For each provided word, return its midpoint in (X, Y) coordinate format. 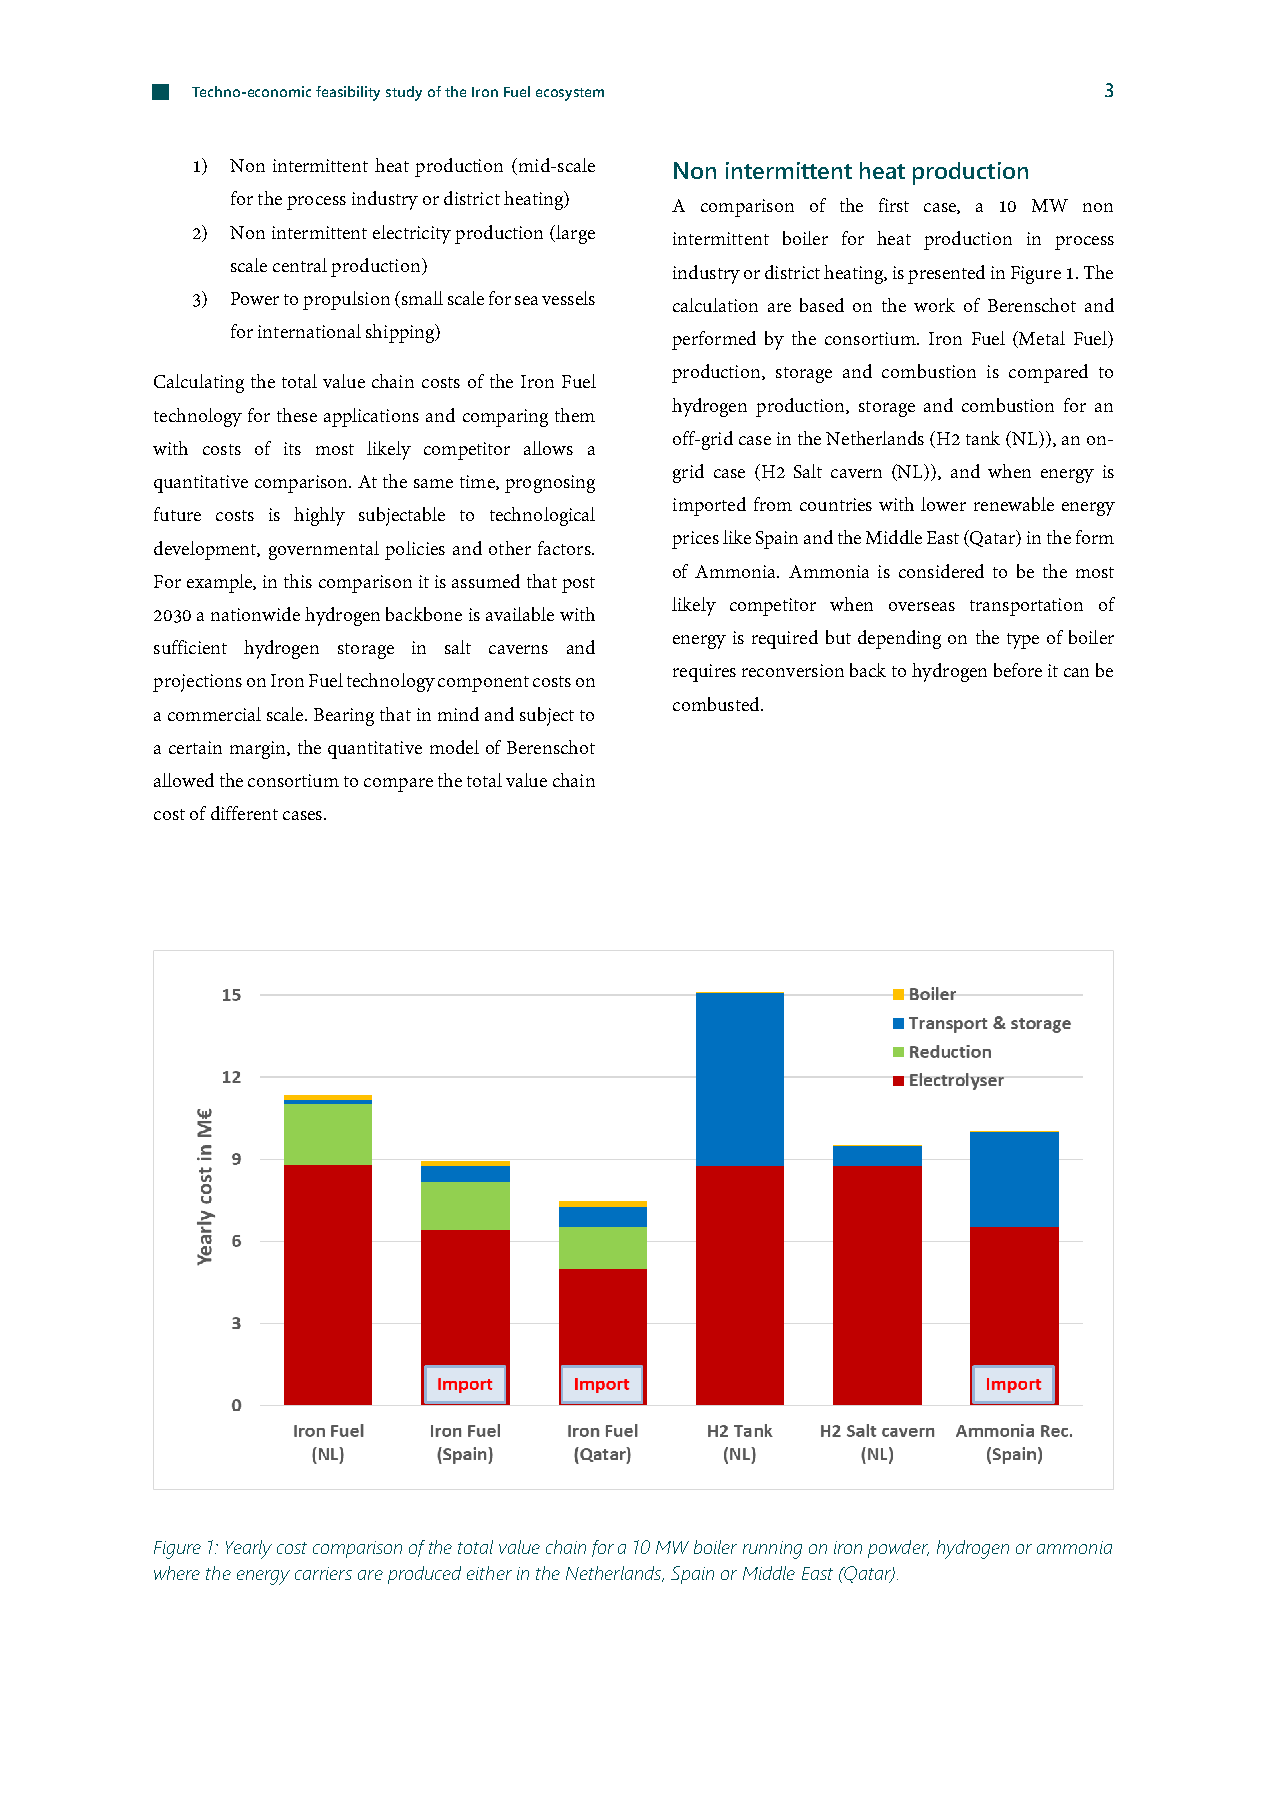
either (489, 1573)
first (894, 205)
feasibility (348, 93)
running (772, 1550)
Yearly (249, 1549)
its (292, 448)
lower (943, 504)
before (1018, 670)
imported (709, 506)
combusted (717, 704)
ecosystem (570, 94)
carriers (323, 1573)
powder (898, 1549)
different (244, 813)
